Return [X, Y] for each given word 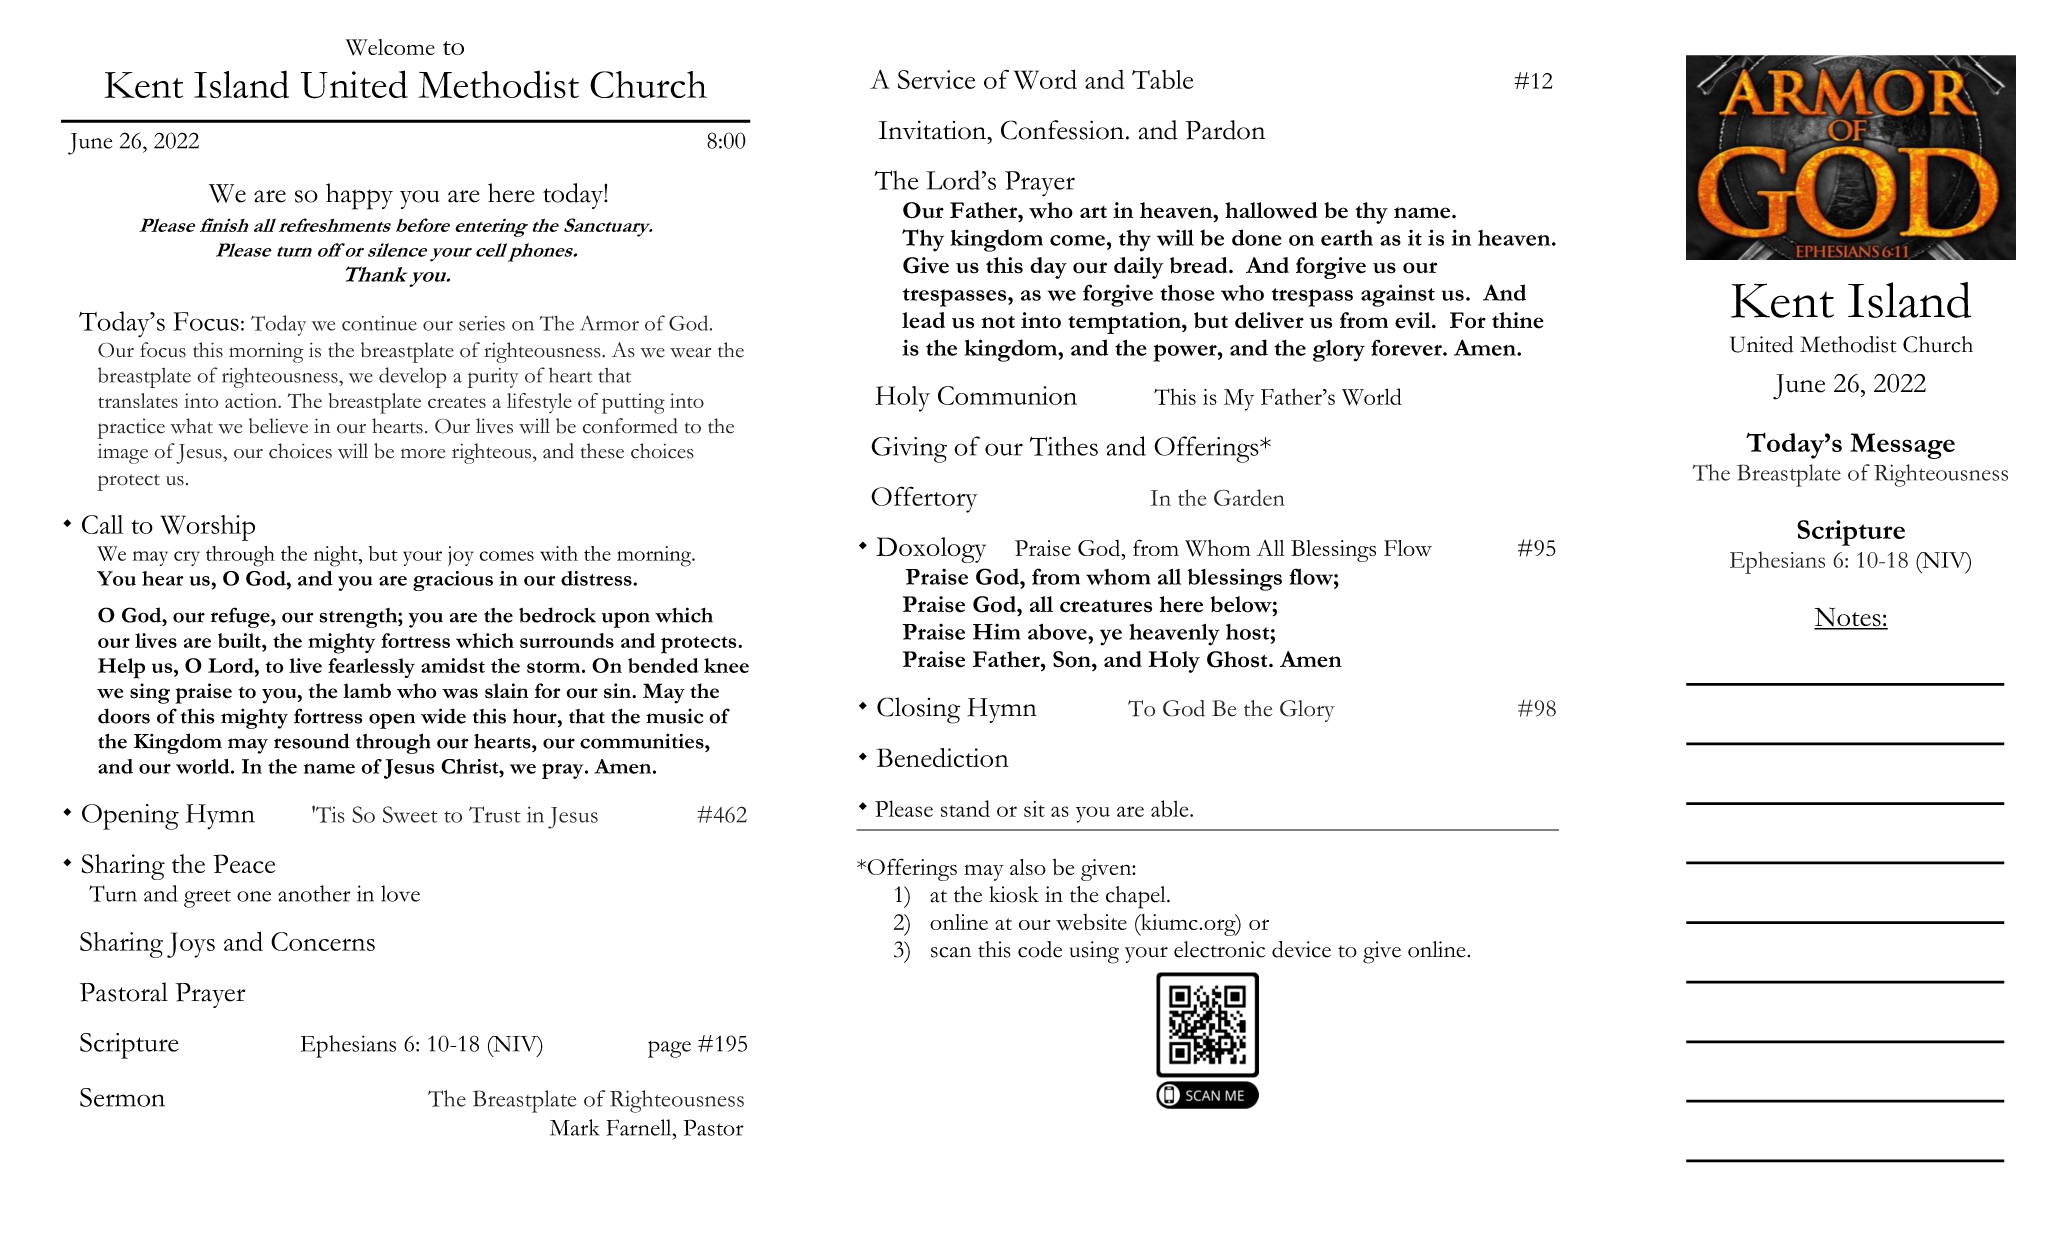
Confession [1064, 130]
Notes [1848, 618]
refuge [241, 617]
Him [996, 632]
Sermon [122, 1097]
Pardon [1225, 130]
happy [359, 196]
